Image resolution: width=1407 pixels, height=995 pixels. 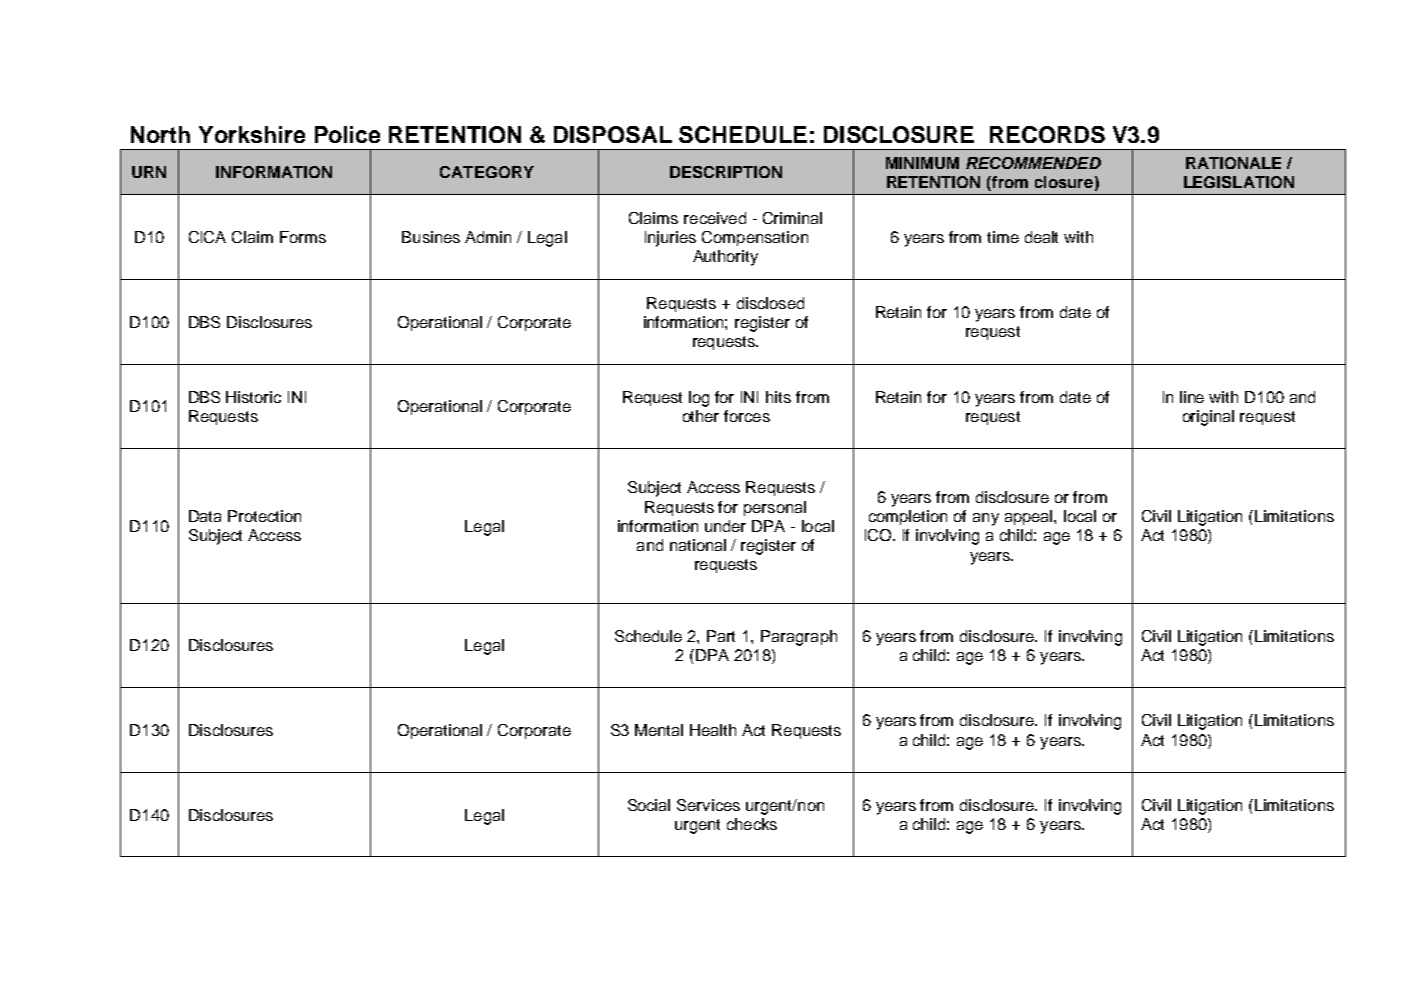 What do you see at coordinates (252, 134) in the screenshot?
I see `Yorkshire` at bounding box center [252, 134].
